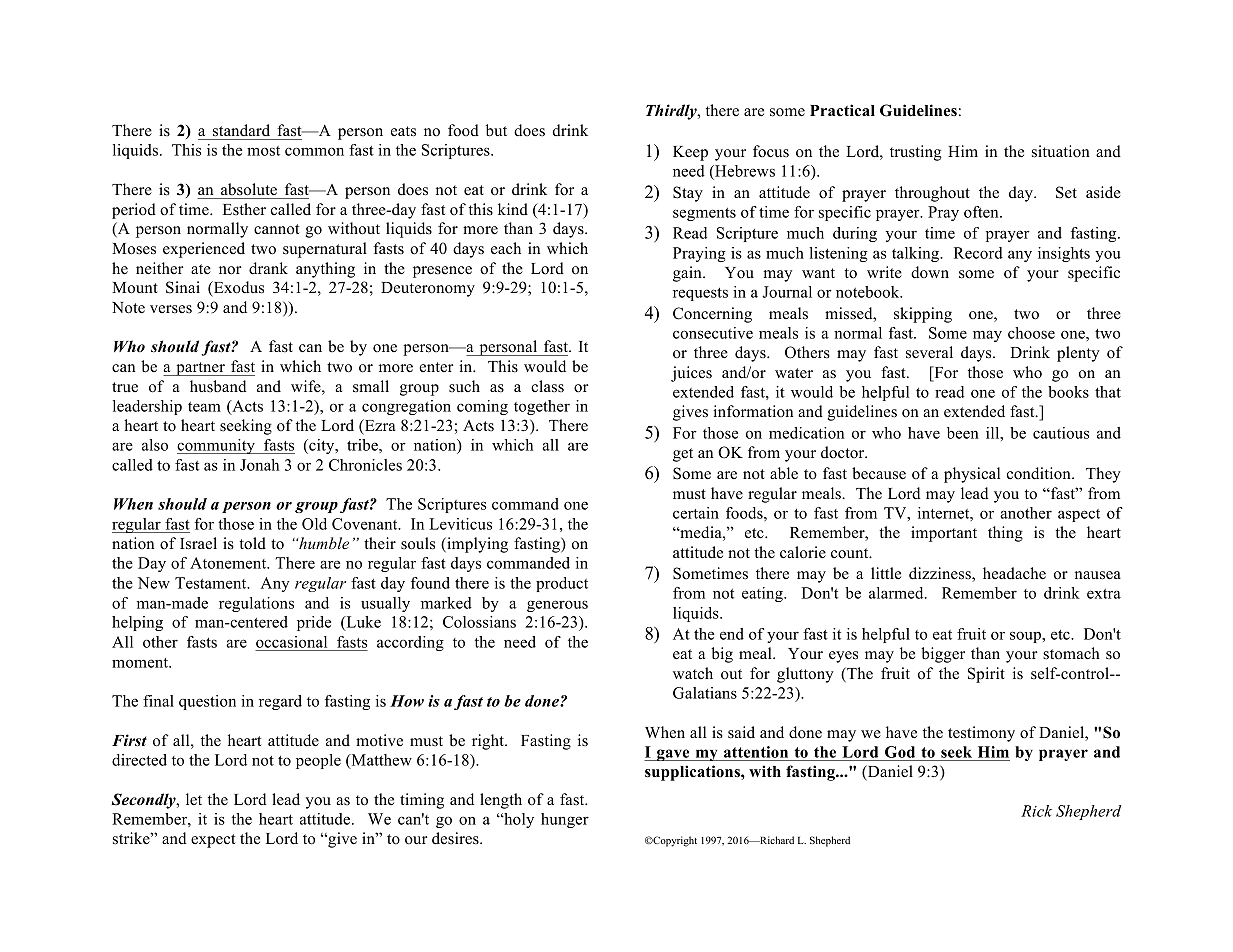  Describe the element at coordinates (200, 369) in the document. I see `partner` at that location.
